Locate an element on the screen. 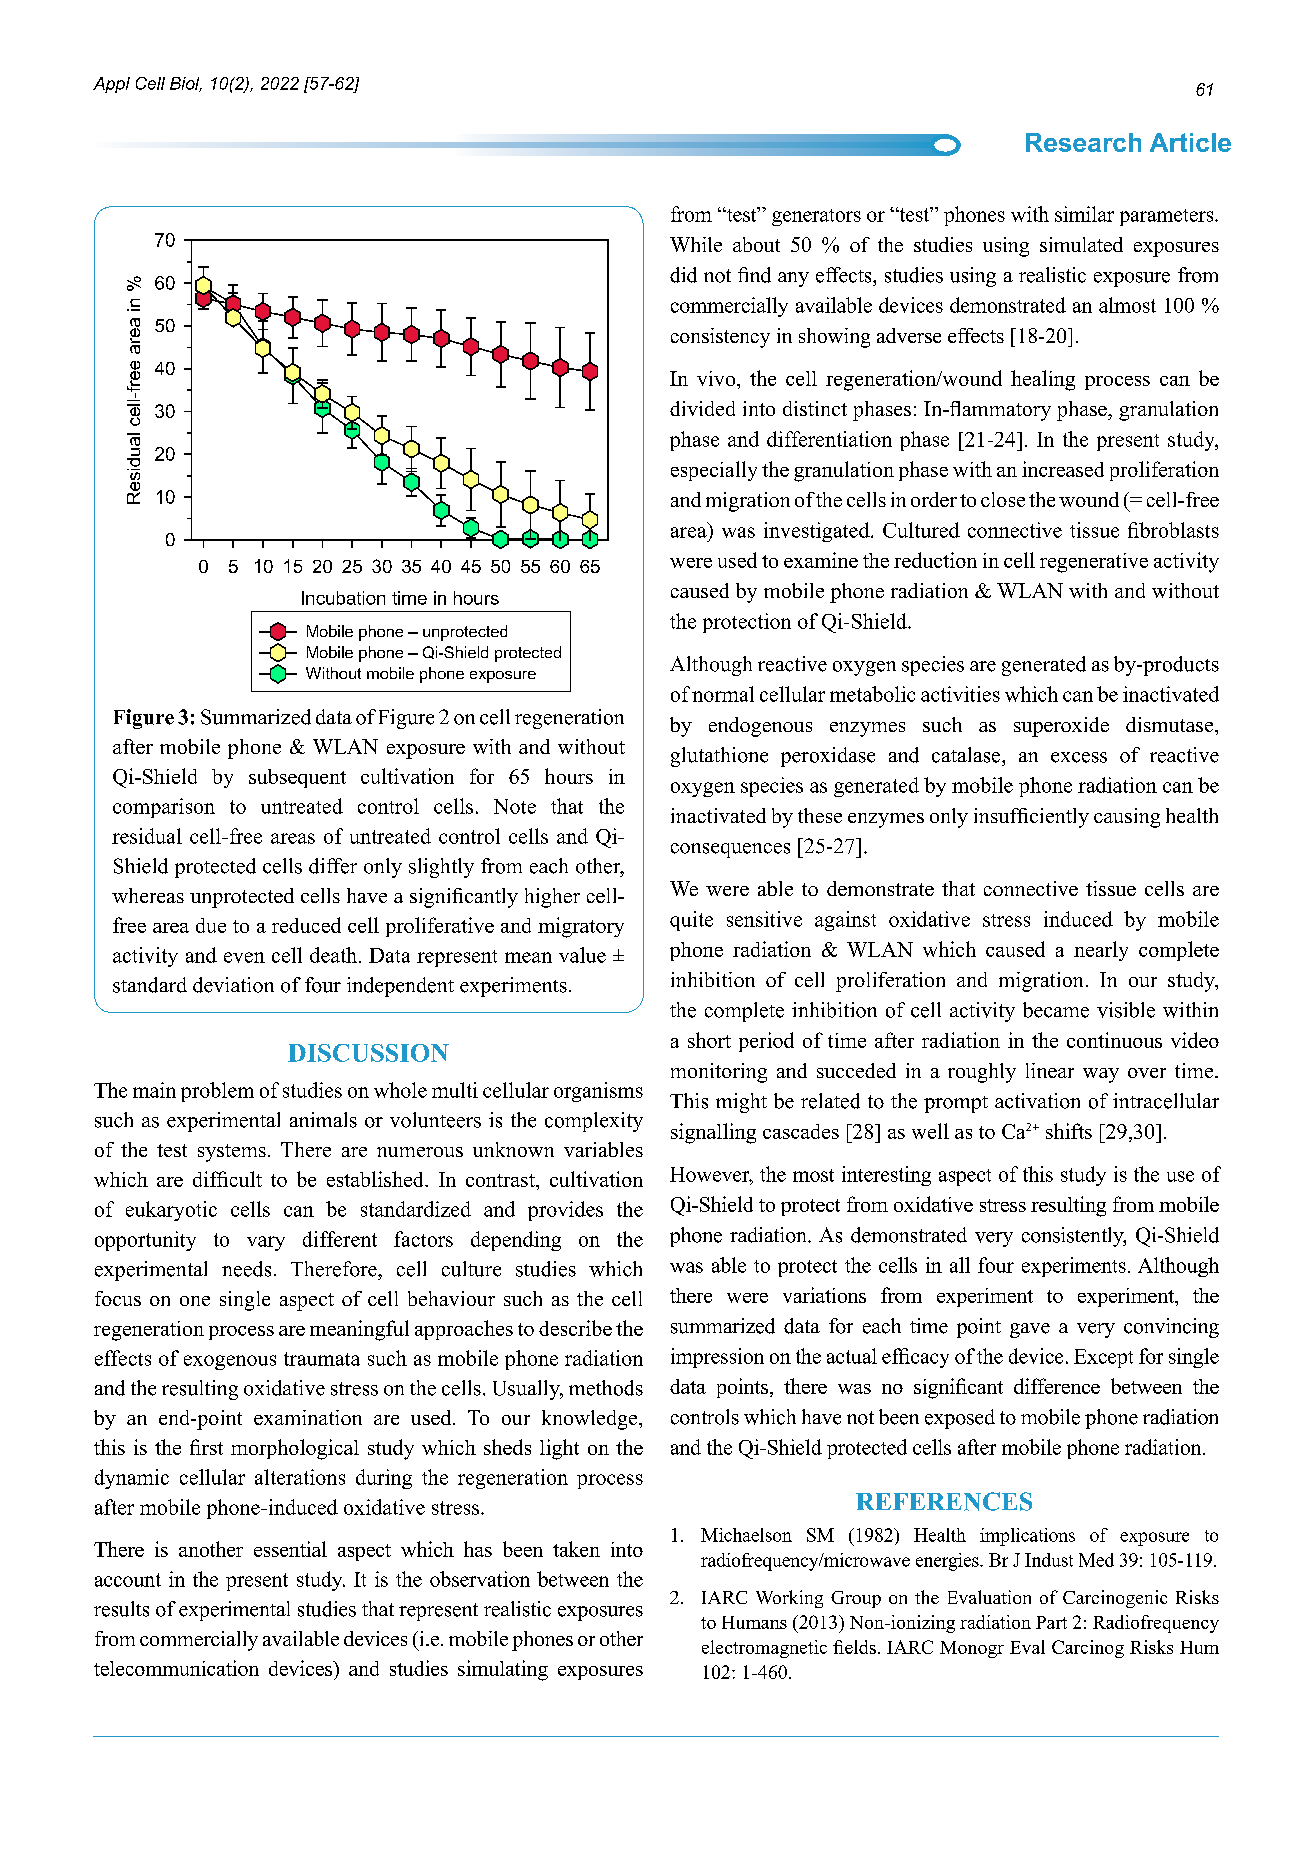 This screenshot has width=1313, height=1857. Biol is located at coordinates (186, 84).
